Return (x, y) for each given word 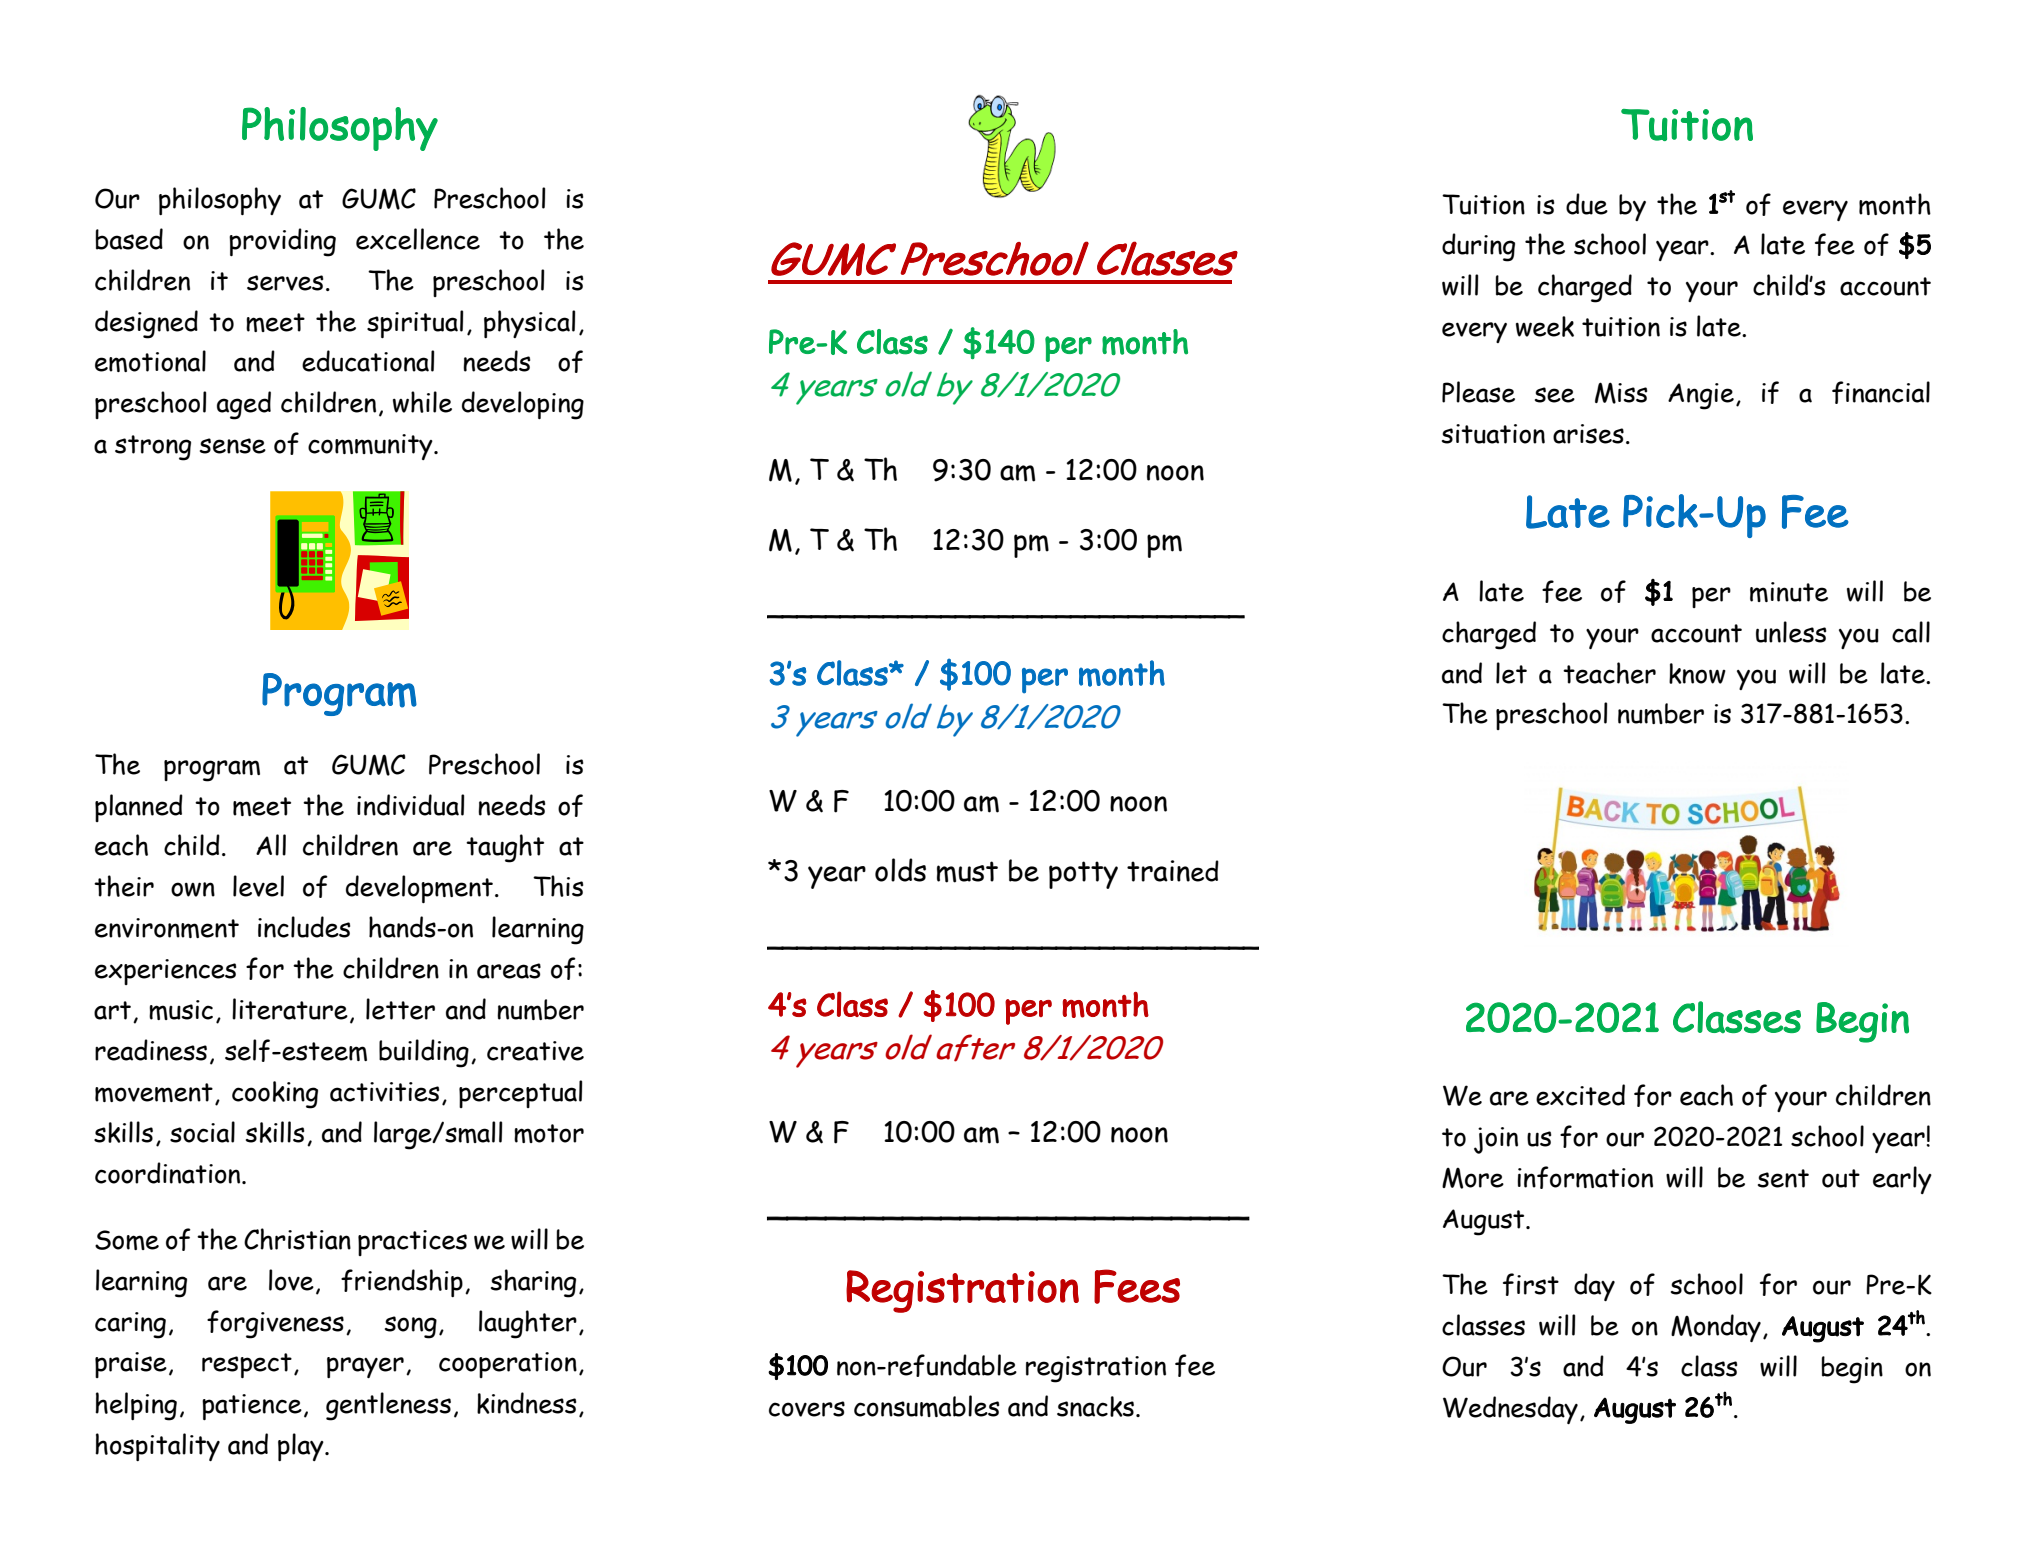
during (1478, 247)
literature (290, 1009)
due (1587, 204)
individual (410, 805)
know (1697, 673)
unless (1791, 632)
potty (1083, 875)
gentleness (388, 1406)
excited (1580, 1095)
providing (282, 242)
